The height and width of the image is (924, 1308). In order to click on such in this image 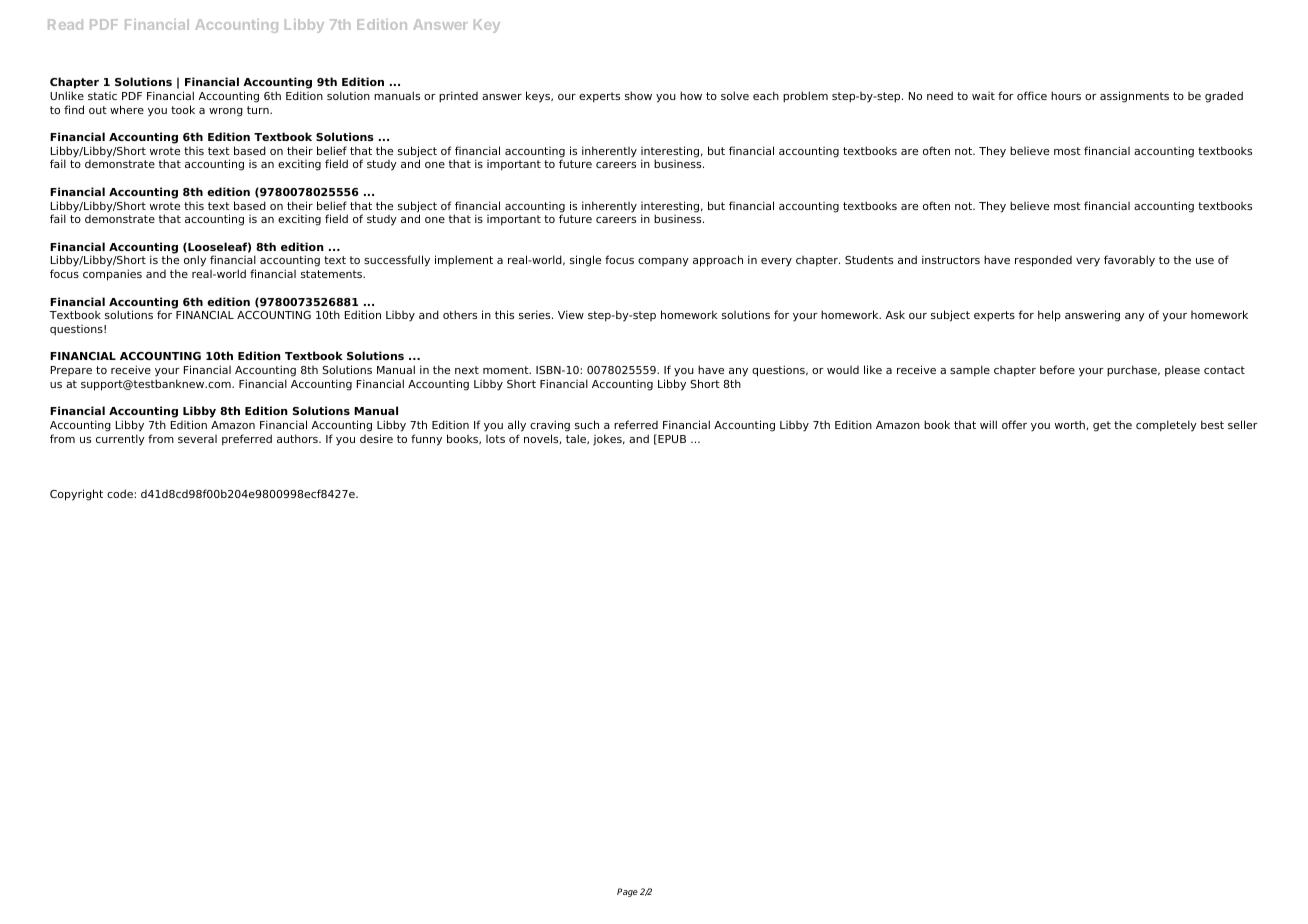, I will do `click(587, 424)`.
